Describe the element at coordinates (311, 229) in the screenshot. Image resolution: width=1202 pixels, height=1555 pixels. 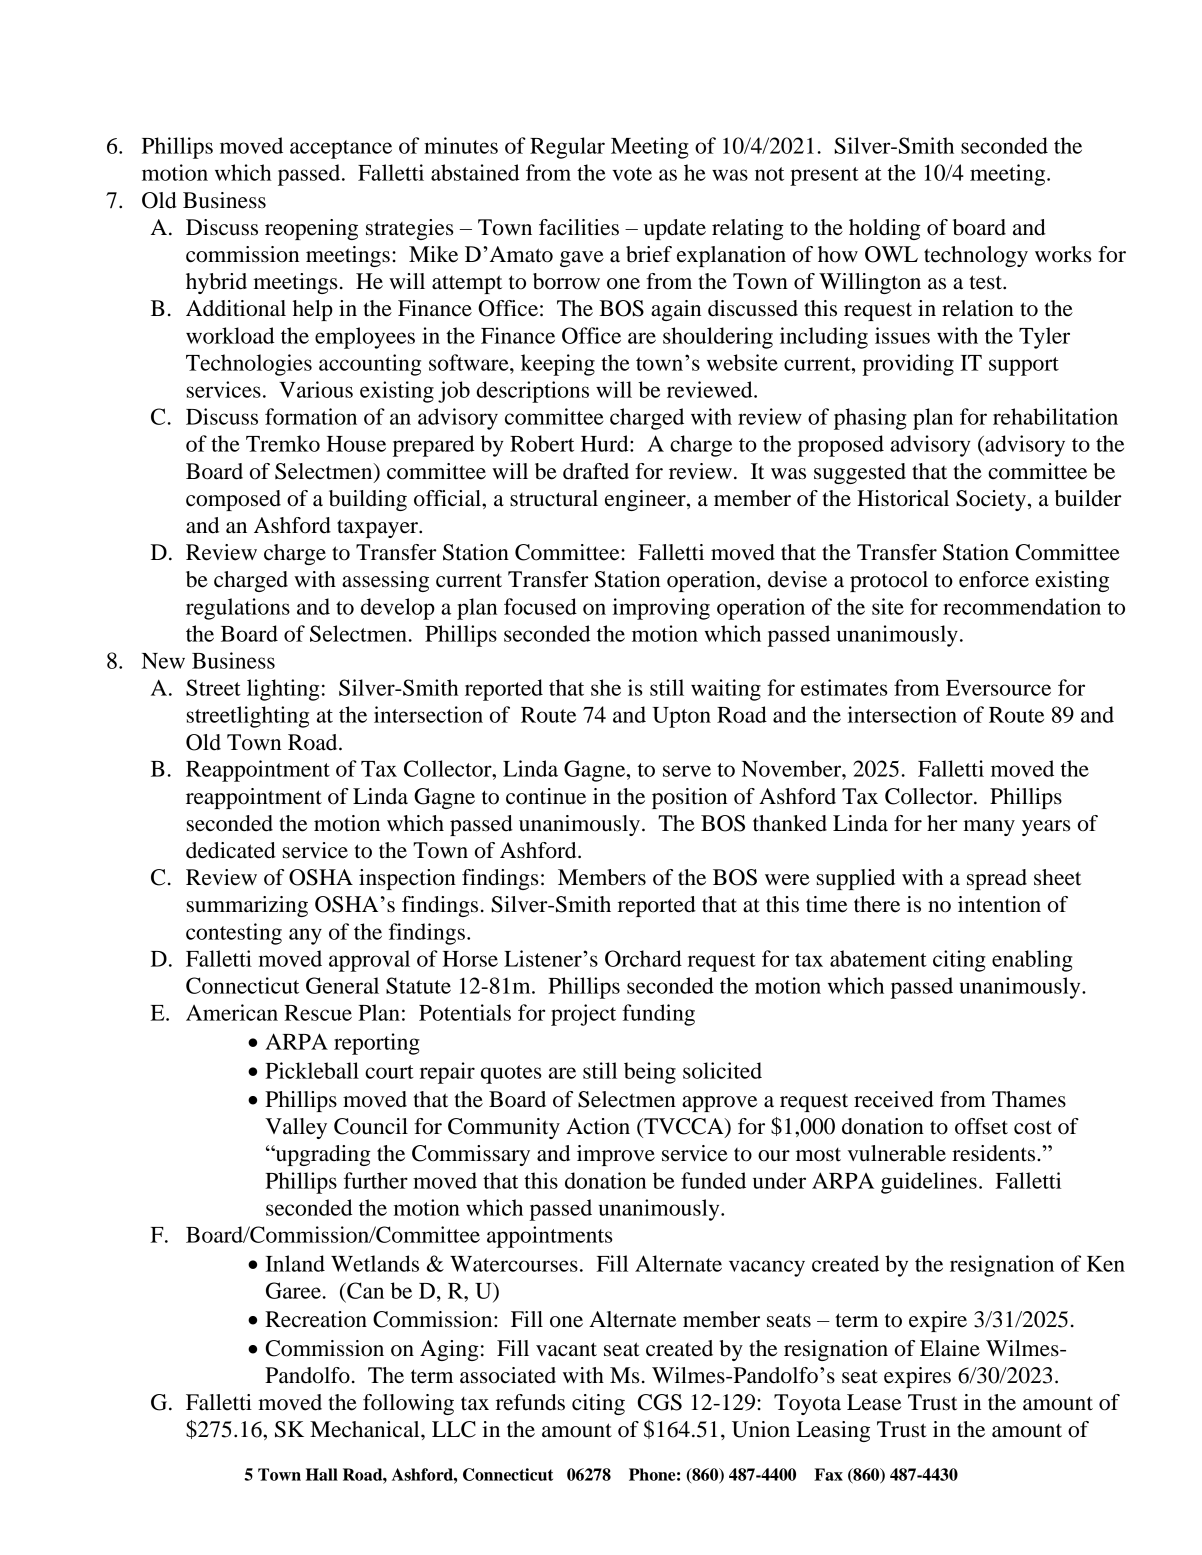
I see `reopening` at that location.
